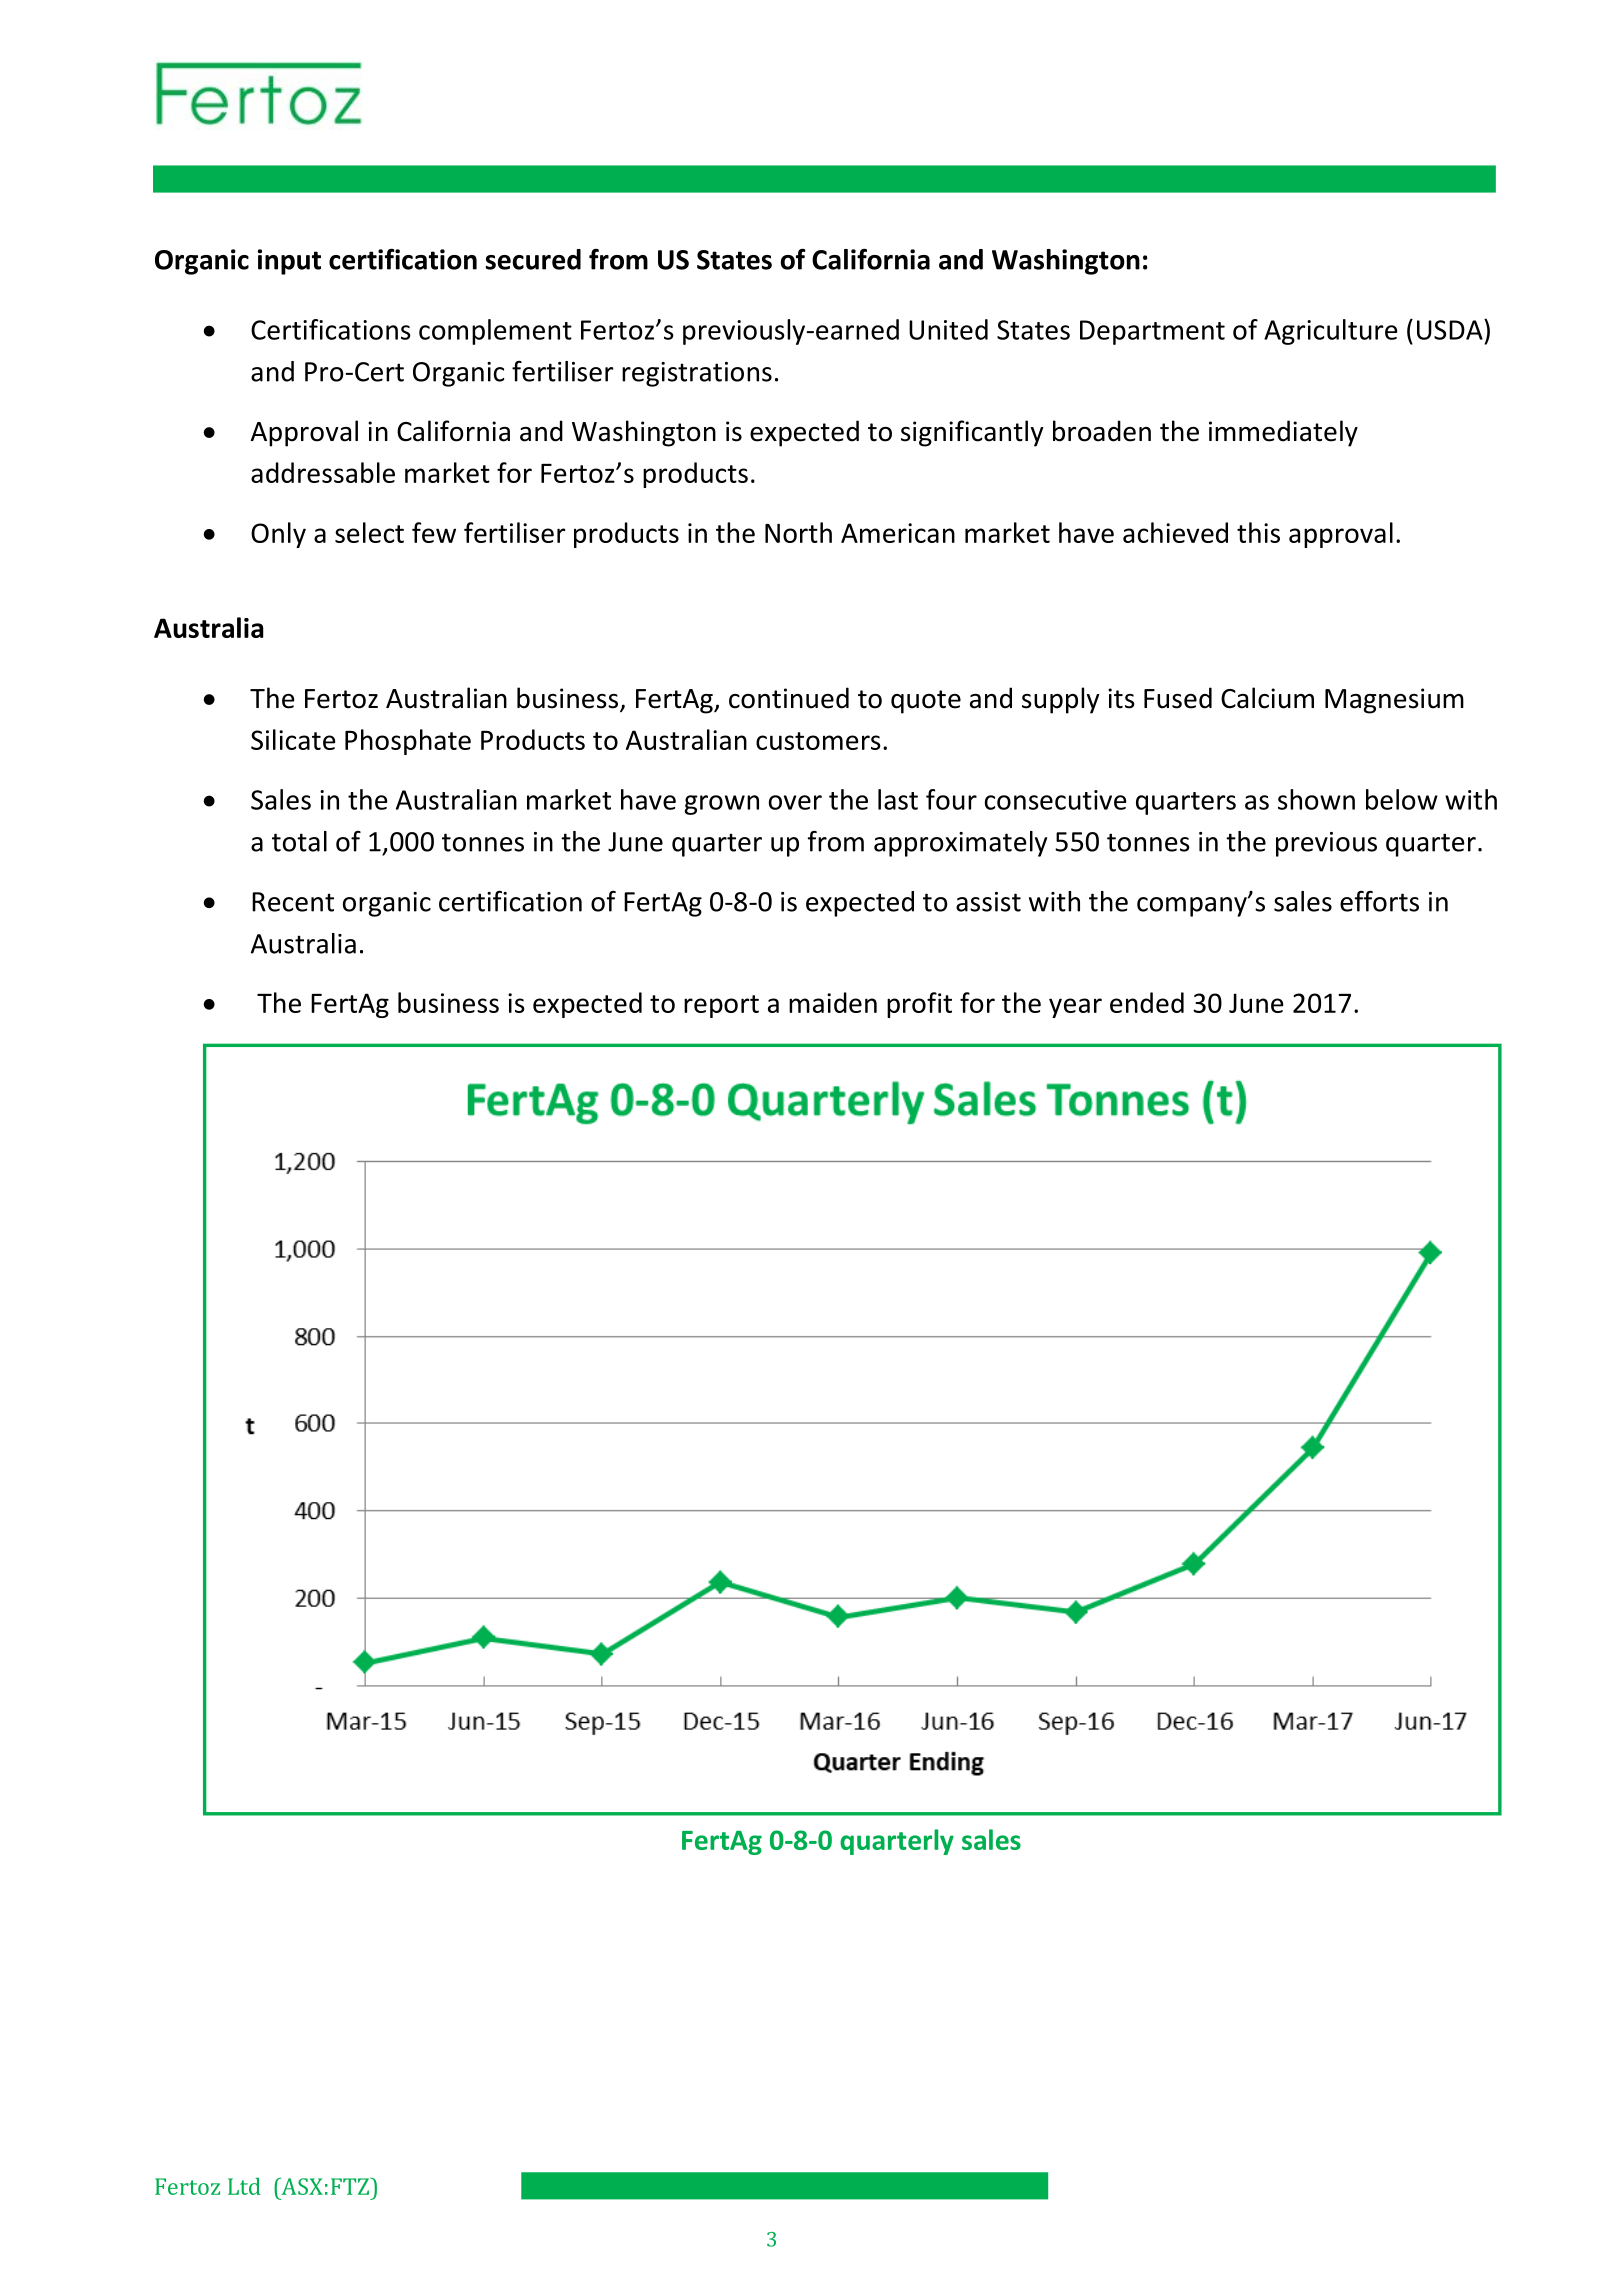 This image has width=1615, height=2284. What do you see at coordinates (434, 532) in the image?
I see `few` at bounding box center [434, 532].
